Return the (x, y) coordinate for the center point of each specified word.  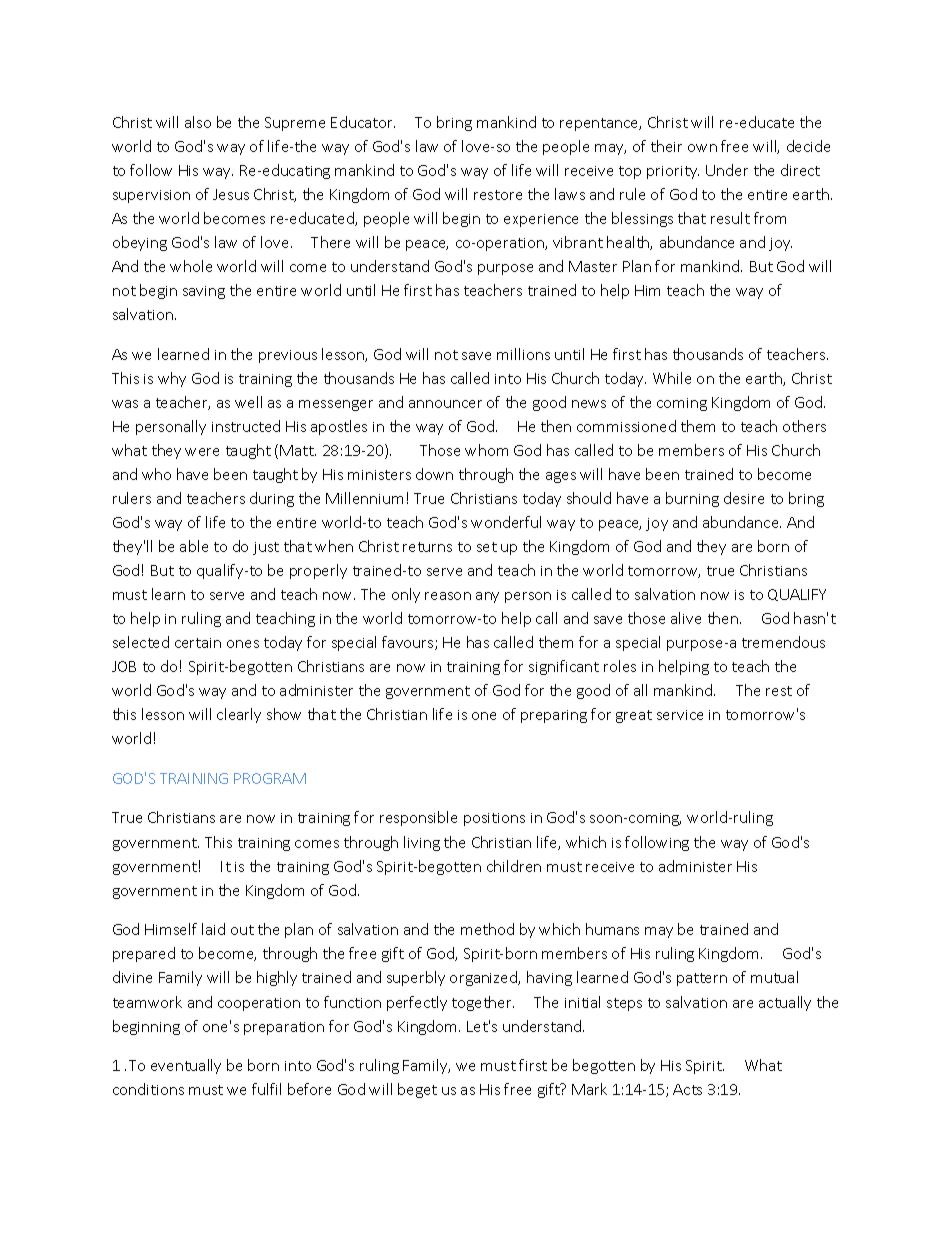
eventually (186, 1066)
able (194, 546)
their (666, 146)
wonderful (506, 522)
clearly (239, 715)
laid (213, 929)
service (680, 715)
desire (744, 498)
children (514, 866)
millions (523, 354)
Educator (363, 122)
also (198, 122)
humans (612, 929)
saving (204, 292)
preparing (554, 716)
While (672, 378)
